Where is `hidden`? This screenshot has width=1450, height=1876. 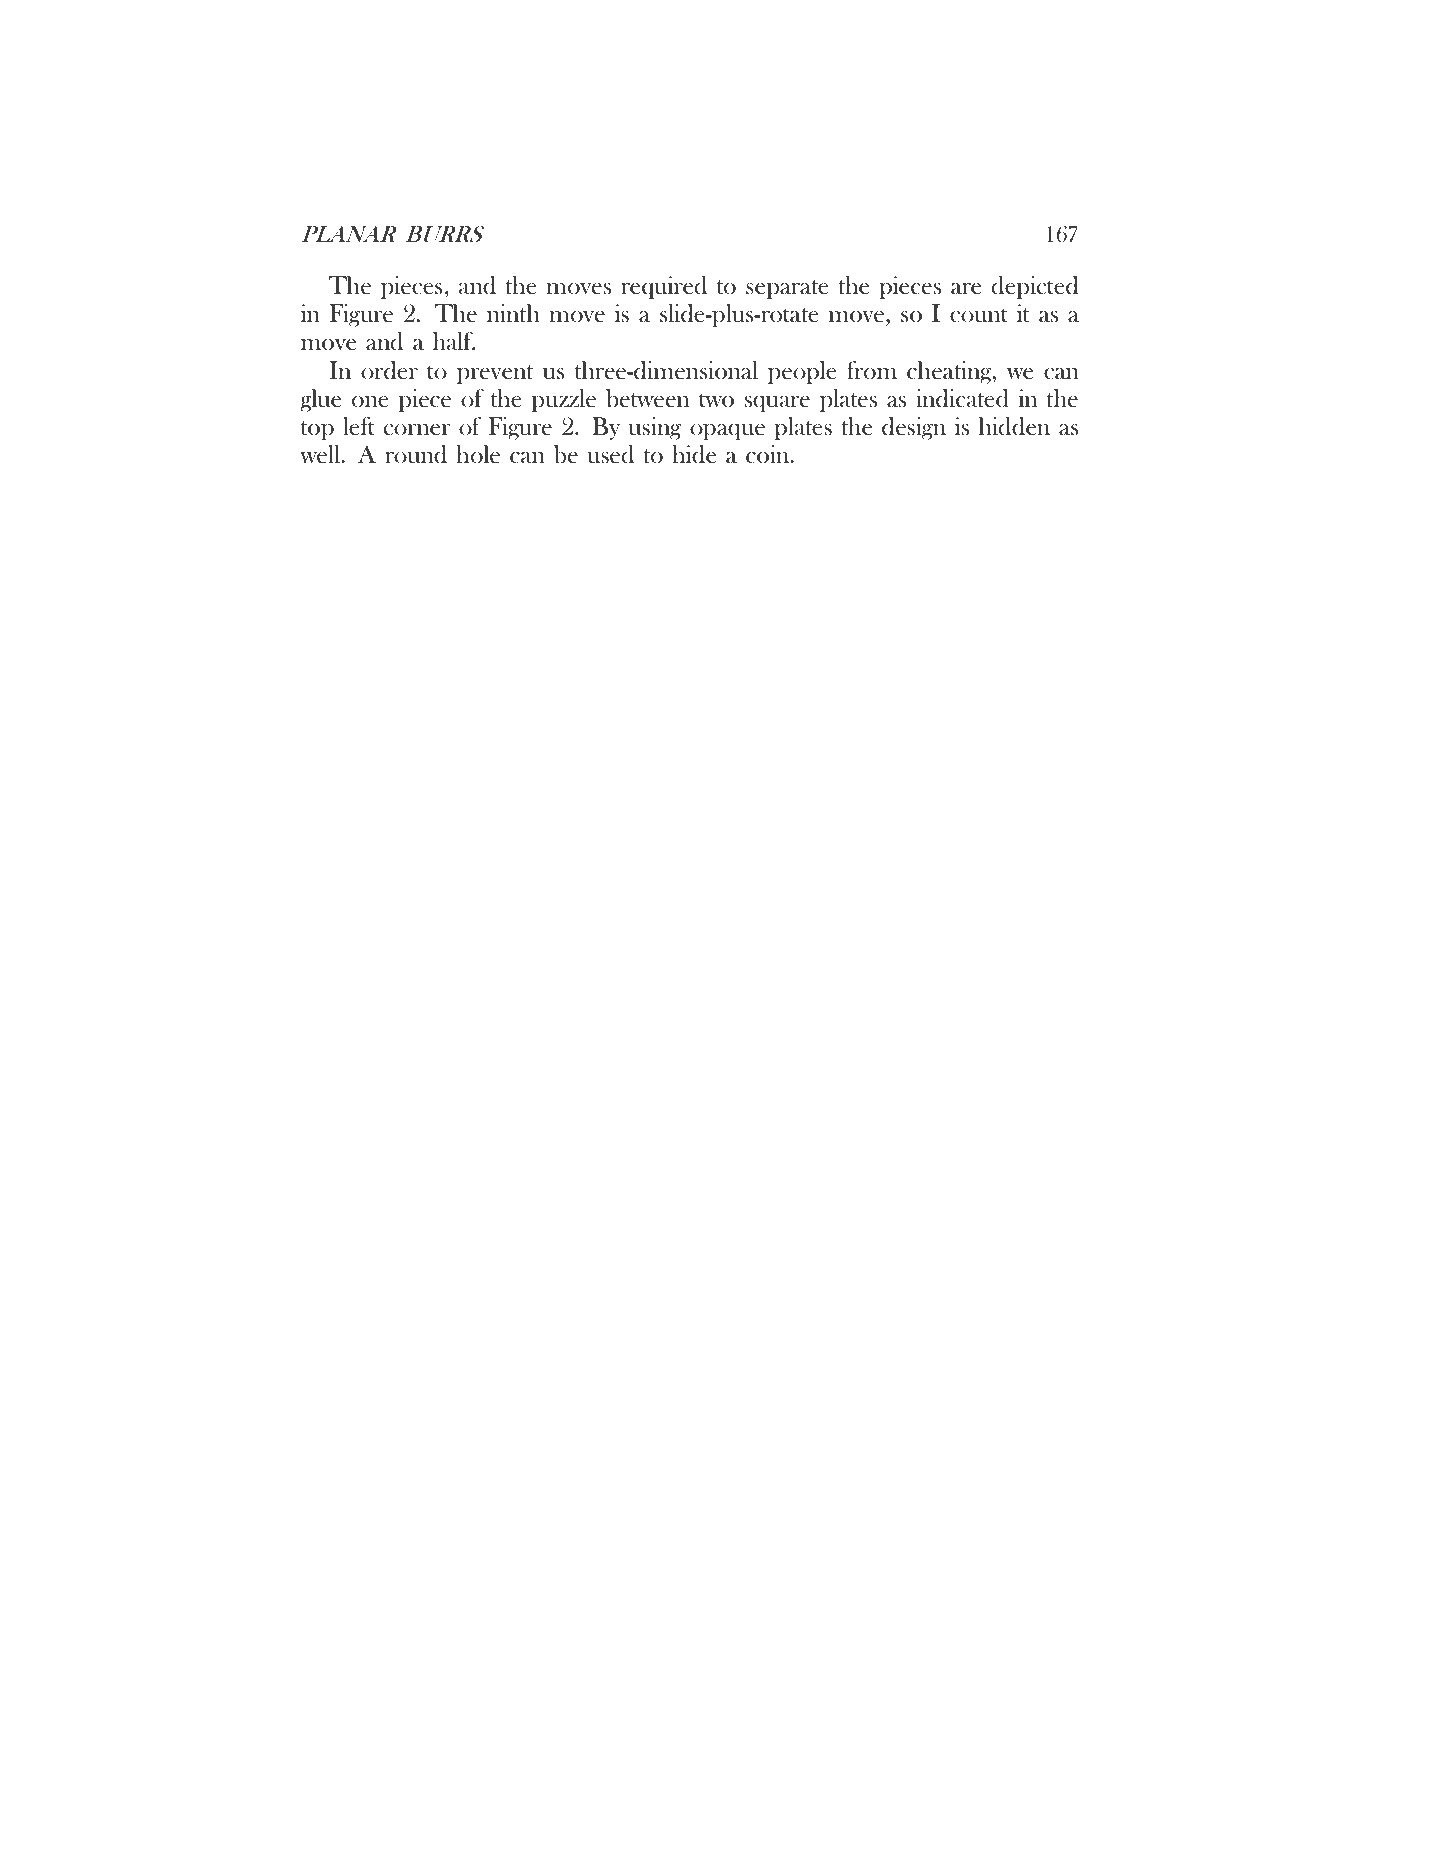
hidden is located at coordinates (1014, 426).
